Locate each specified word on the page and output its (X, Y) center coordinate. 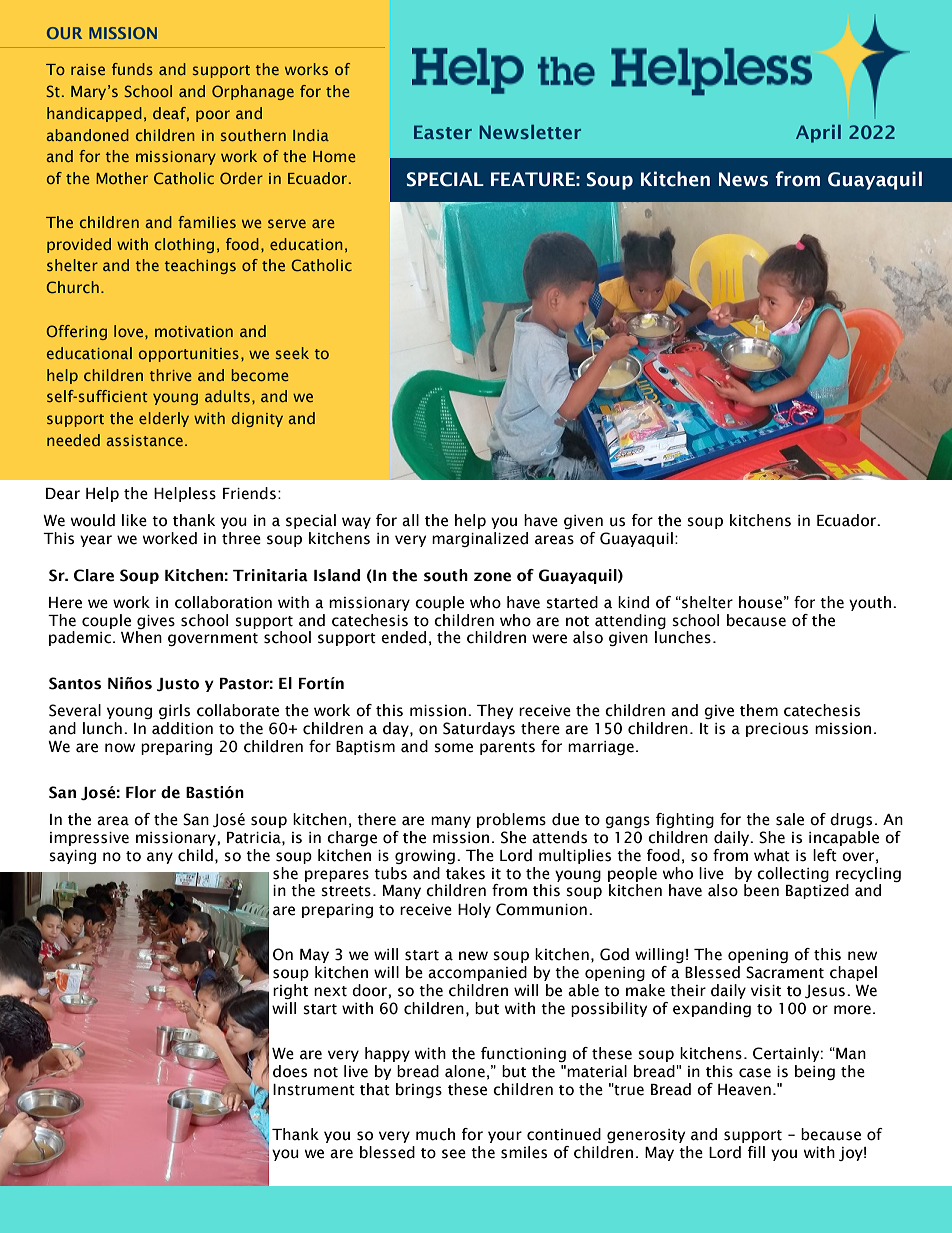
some (453, 748)
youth (870, 603)
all (410, 520)
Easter (443, 132)
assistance (144, 440)
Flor (141, 792)
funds (132, 69)
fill (756, 1152)
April (818, 134)
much (435, 1134)
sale (790, 819)
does (290, 1071)
